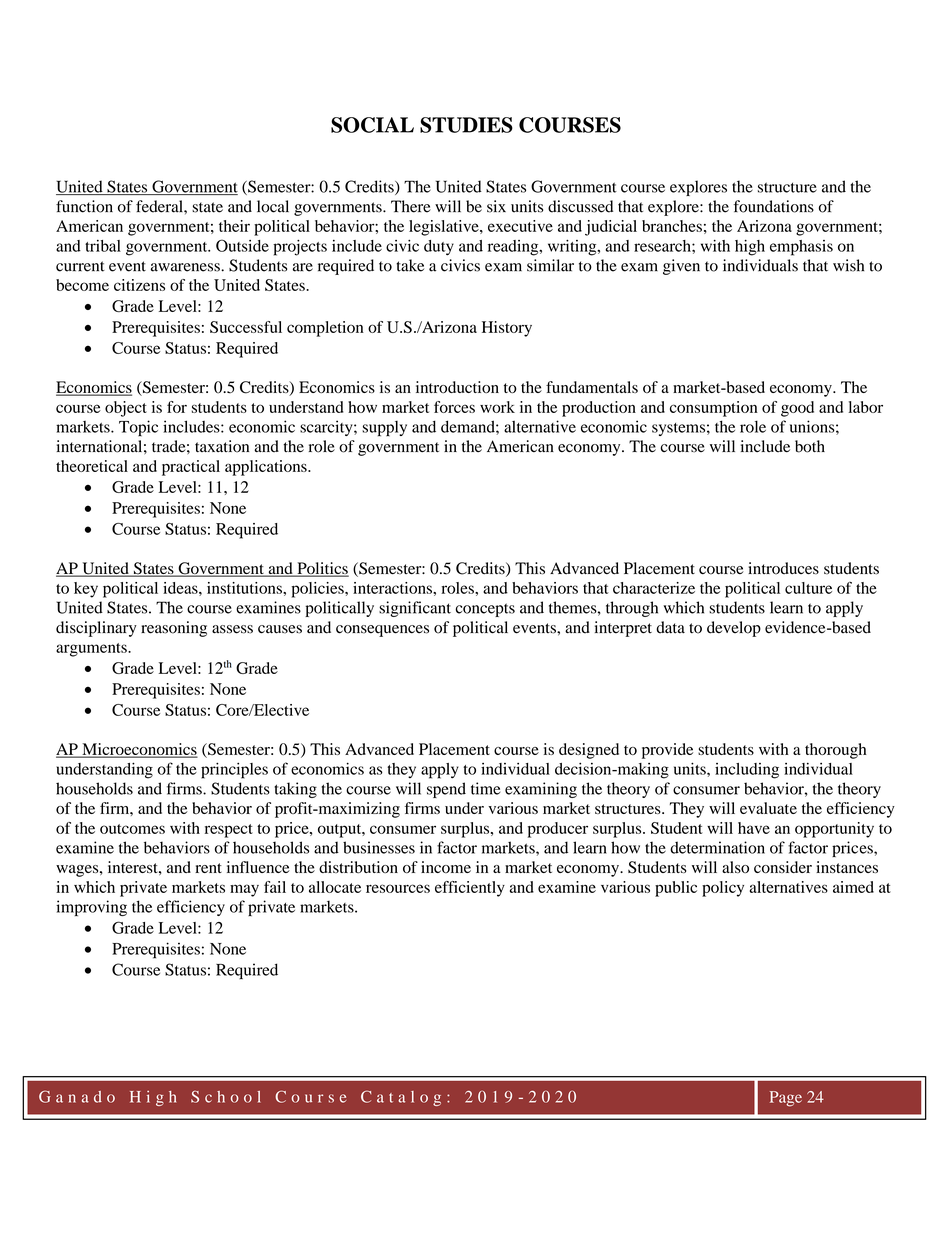 The image size is (952, 1233). What do you see at coordinates (466, 125) in the screenshot?
I see `STUDIES` at bounding box center [466, 125].
